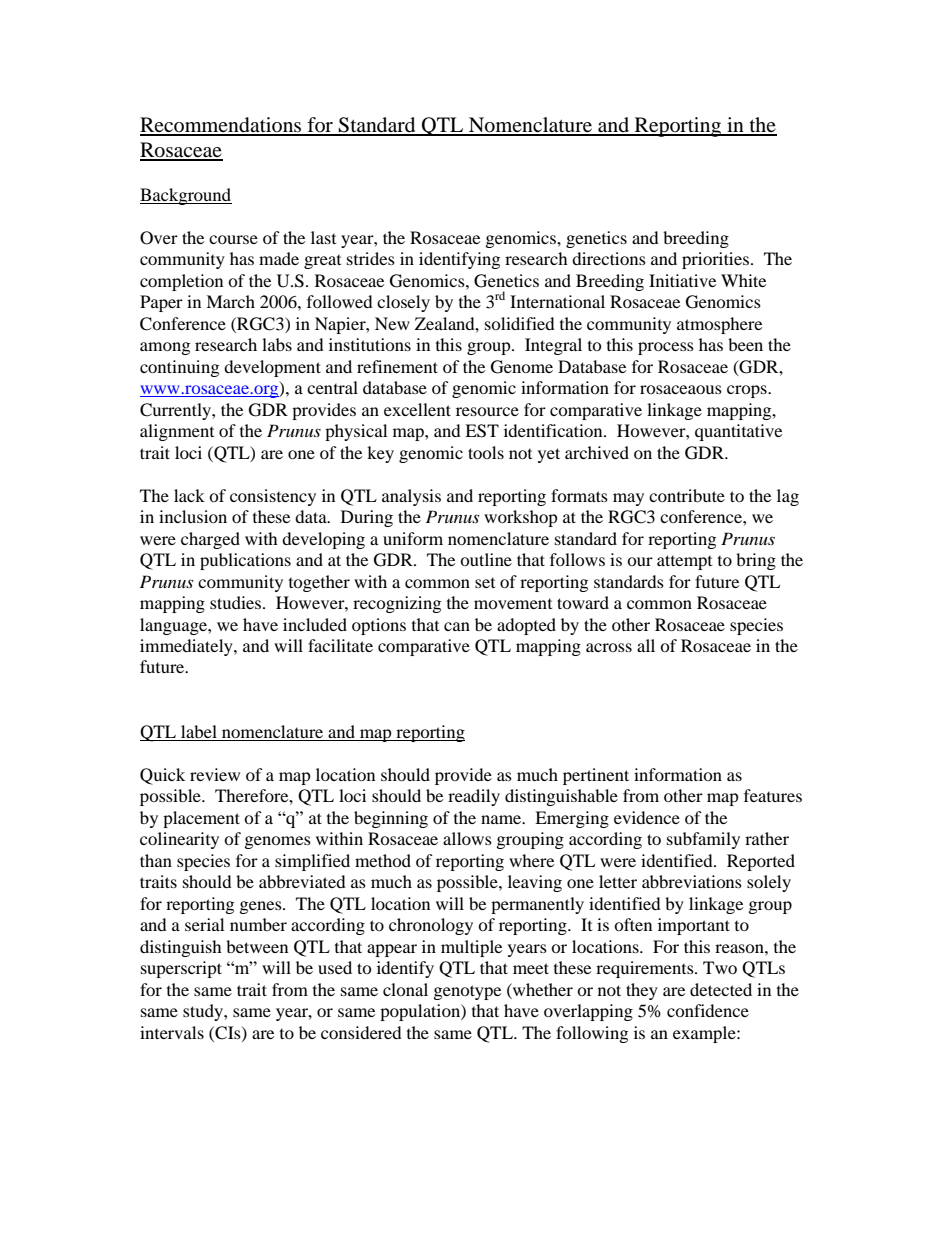 The image size is (952, 1233). What do you see at coordinates (371, 258) in the page?
I see `strides` at bounding box center [371, 258].
